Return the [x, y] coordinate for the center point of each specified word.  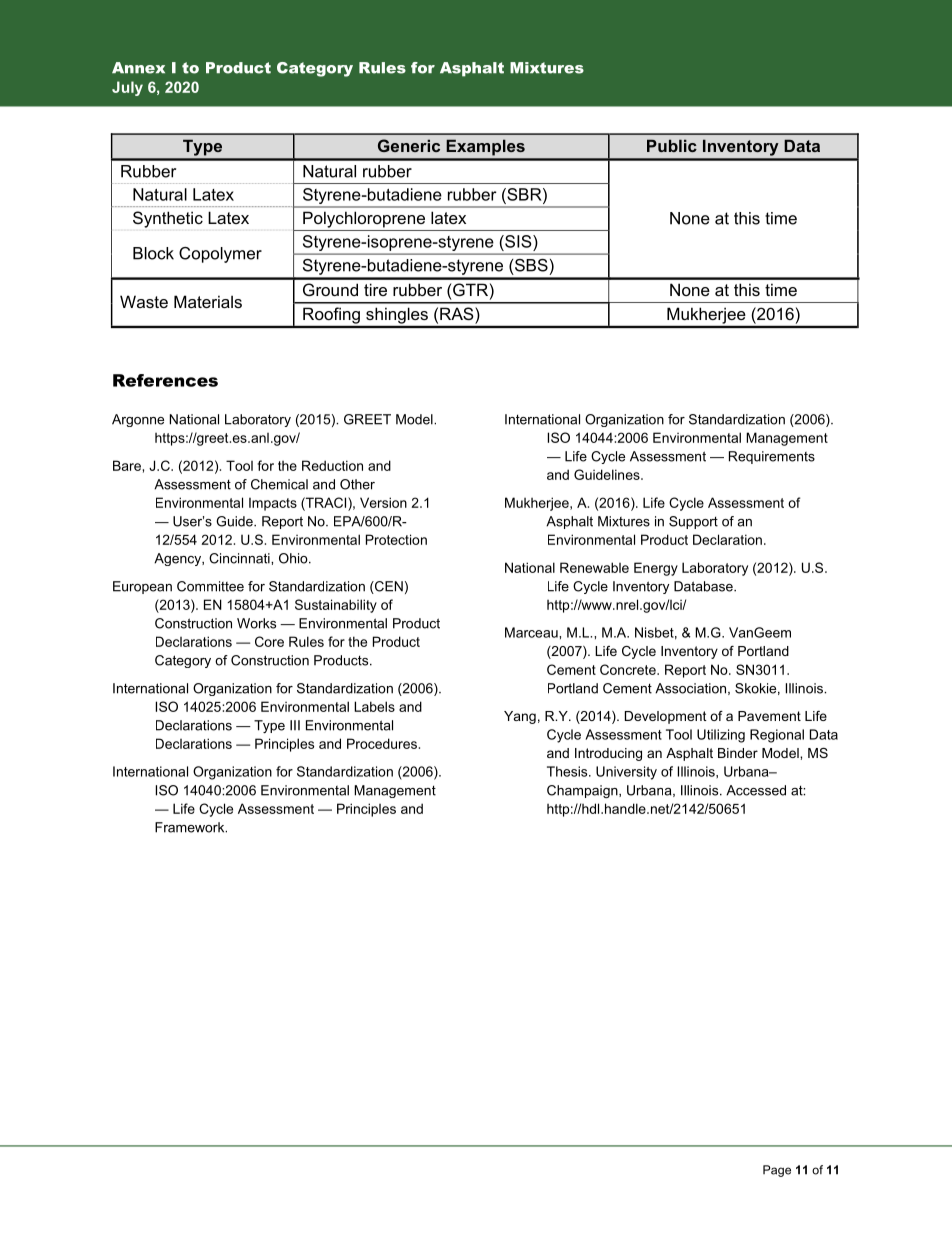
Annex [138, 68]
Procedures [382, 743]
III [295, 725]
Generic [409, 145]
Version [383, 502]
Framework [191, 827]
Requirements [772, 457]
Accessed [756, 790]
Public [672, 145]
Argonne [138, 420]
